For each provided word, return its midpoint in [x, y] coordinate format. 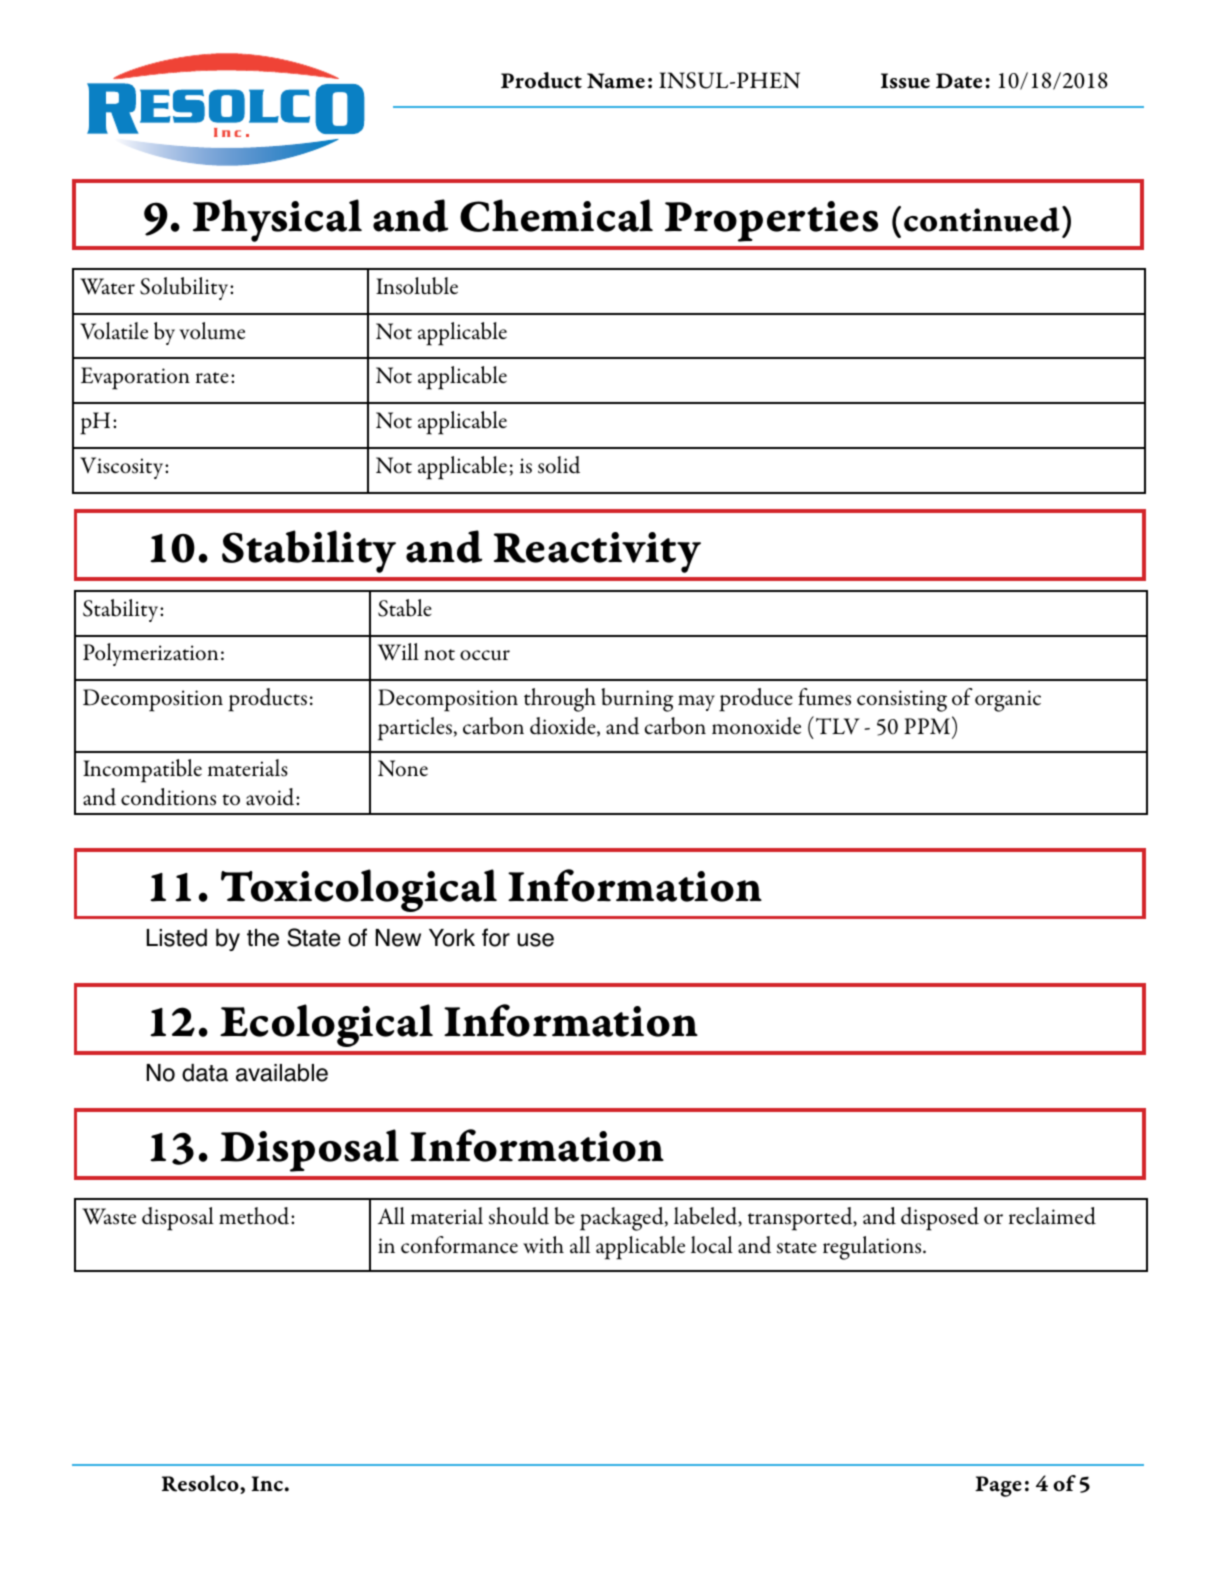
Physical [277, 220]
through [560, 700]
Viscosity [123, 468]
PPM [928, 725]
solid [559, 465]
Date [959, 81]
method [255, 1216]
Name [616, 81]
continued [982, 219]
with [543, 1245]
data [205, 1073]
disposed [940, 1219]
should [519, 1216]
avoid [271, 797]
